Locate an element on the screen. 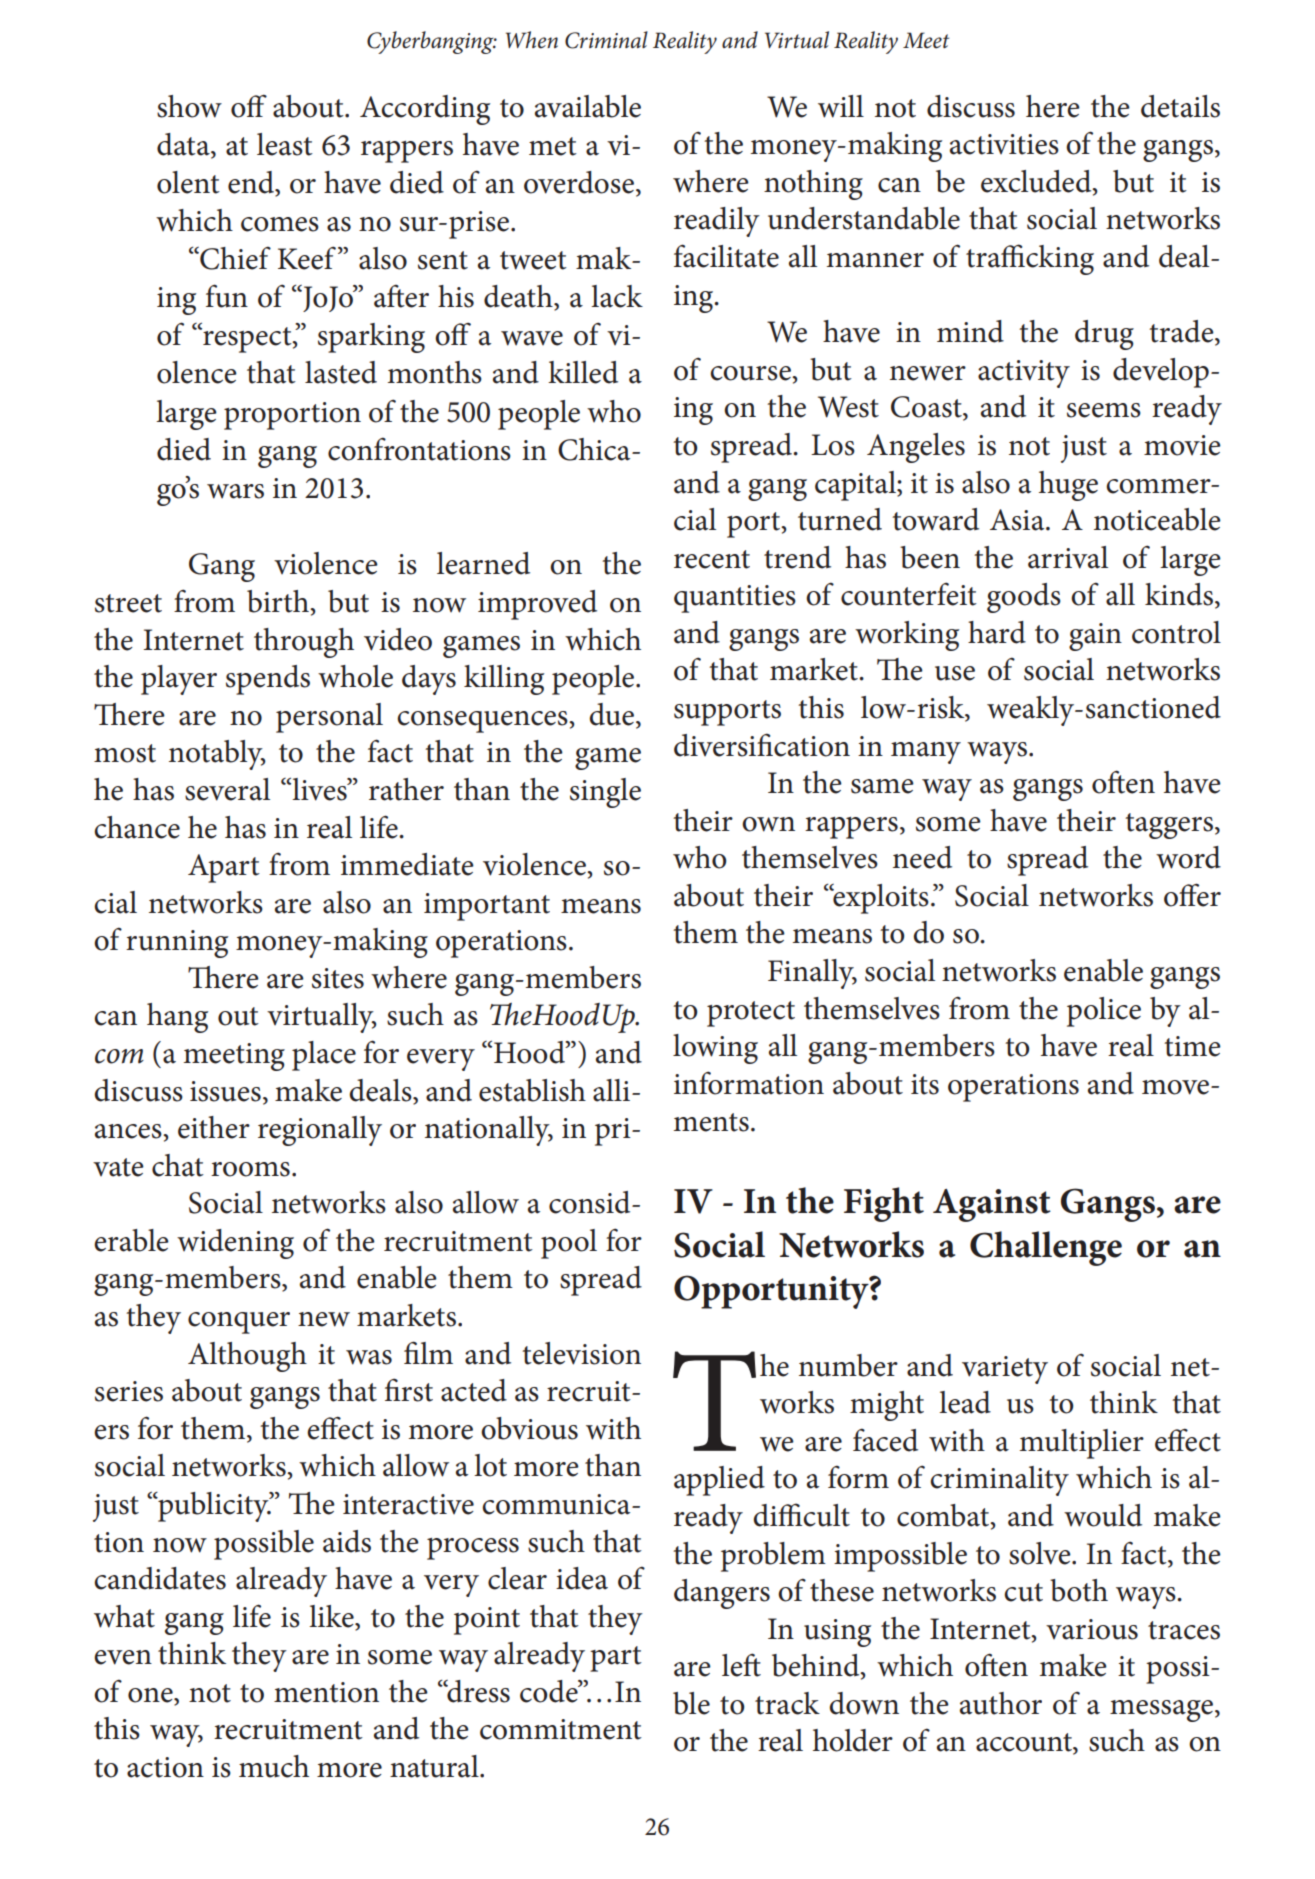 This screenshot has height=1879, width=1315. television is located at coordinates (581, 1353).
